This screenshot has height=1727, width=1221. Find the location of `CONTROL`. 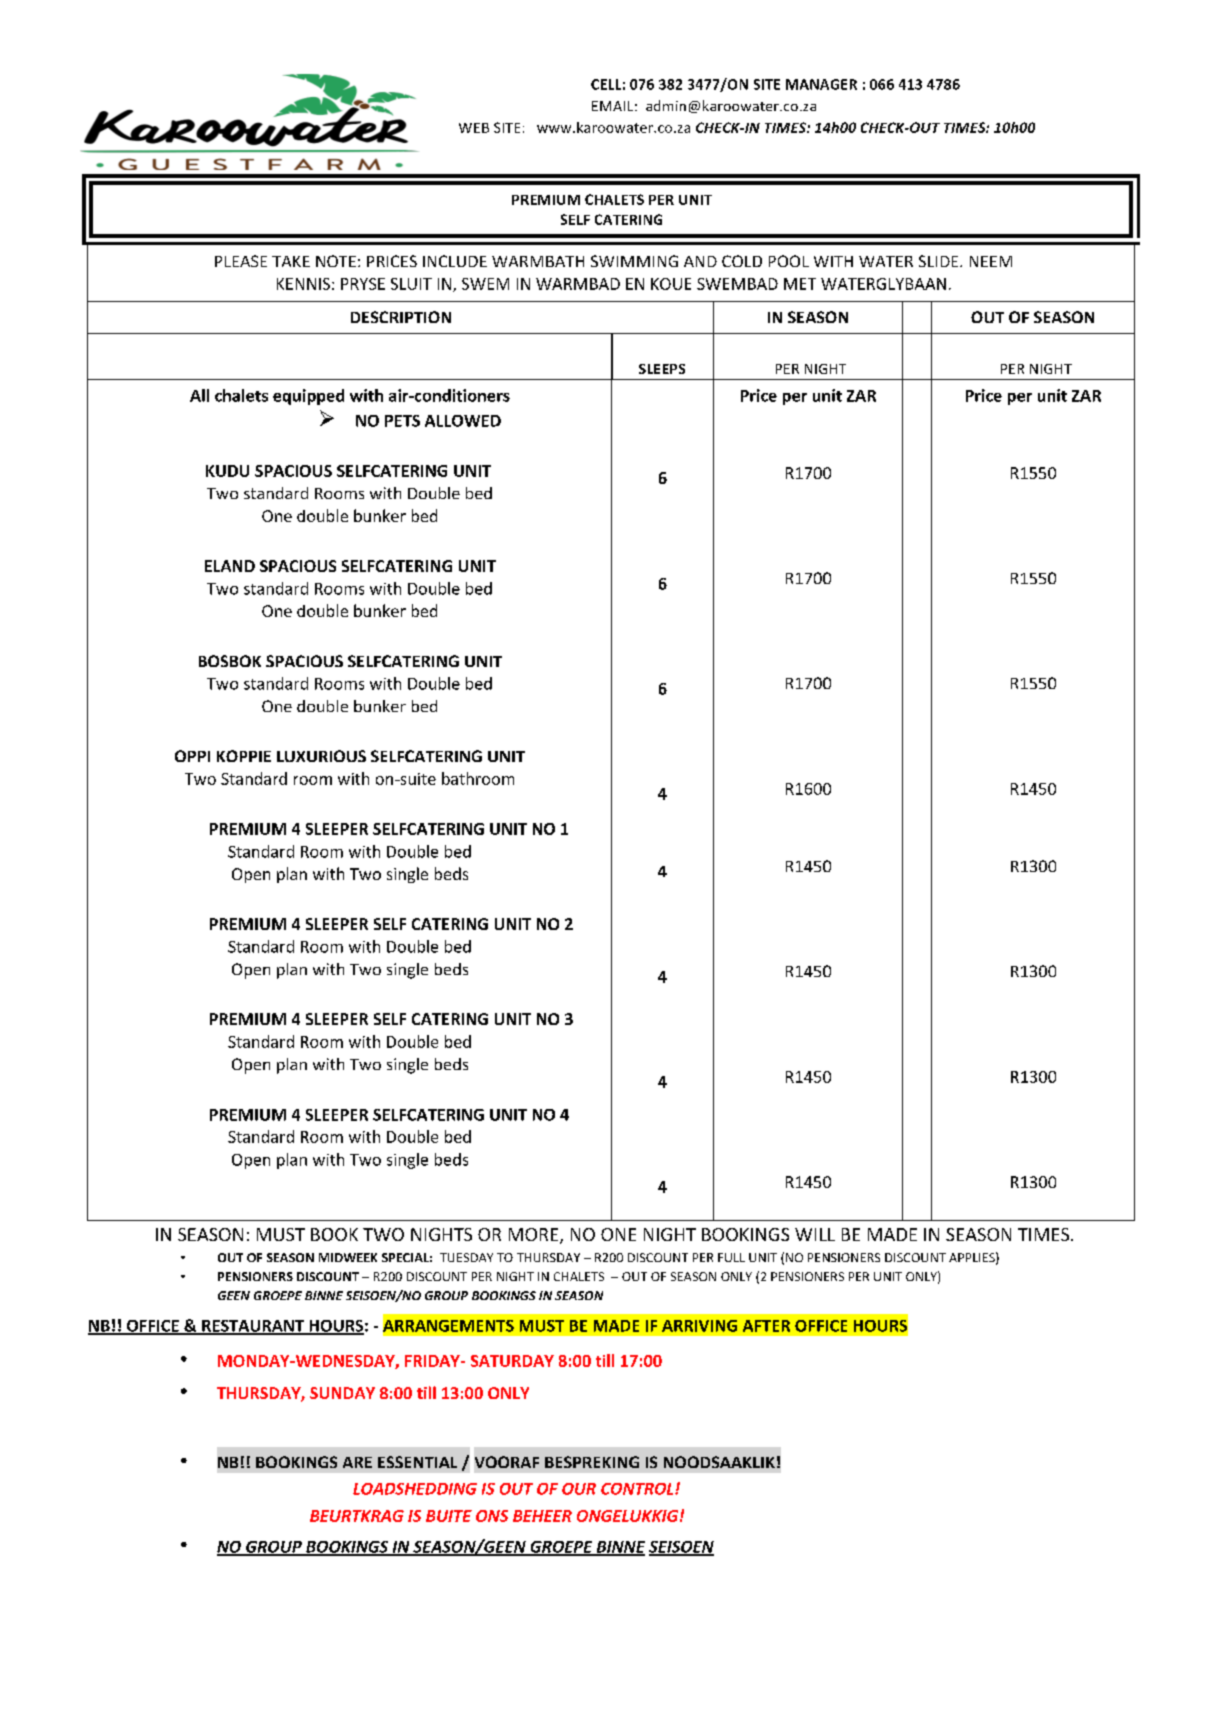

CONTROL is located at coordinates (638, 1489).
